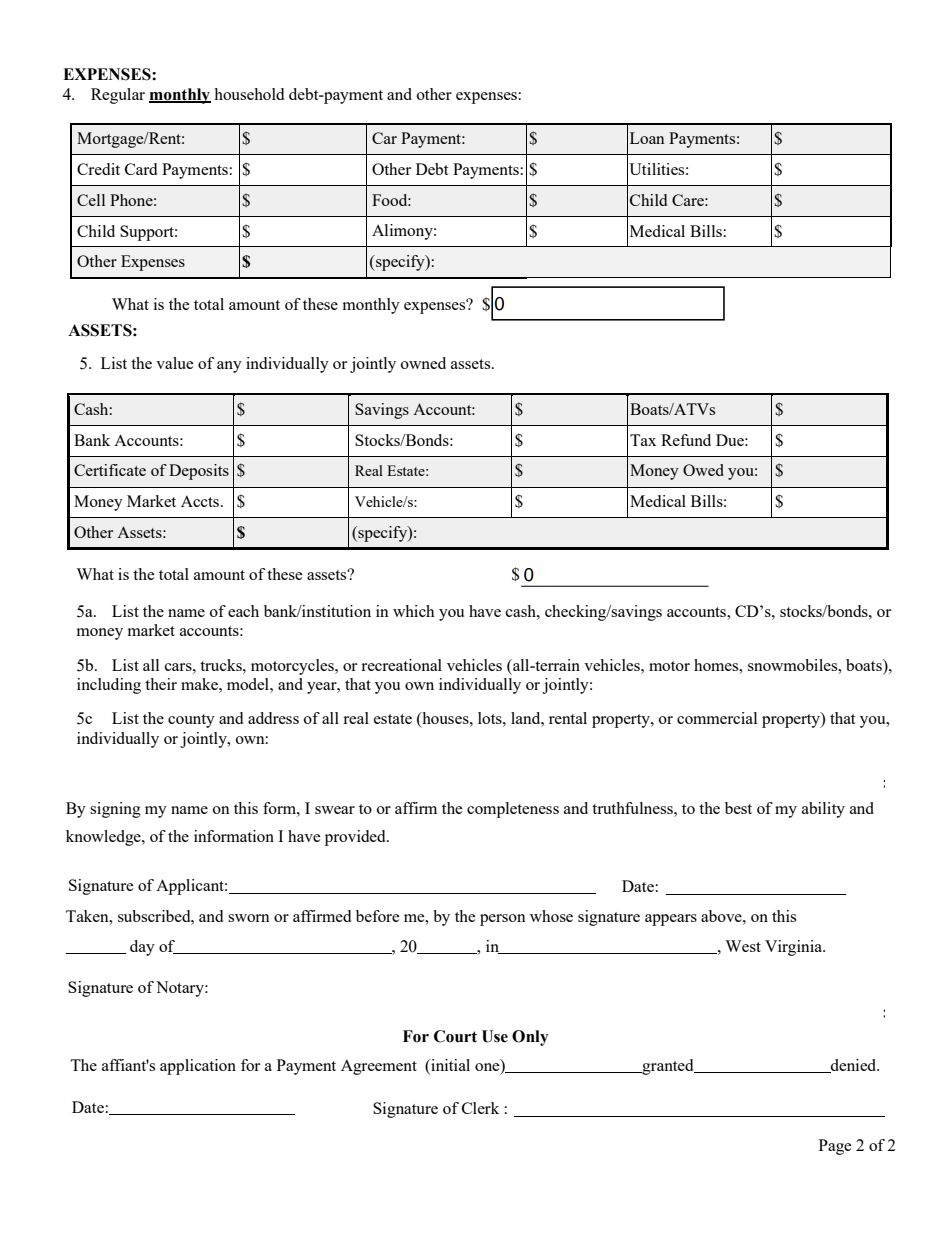 The height and width of the screenshot is (1233, 952). What do you see at coordinates (738, 808) in the screenshot?
I see `best` at bounding box center [738, 808].
